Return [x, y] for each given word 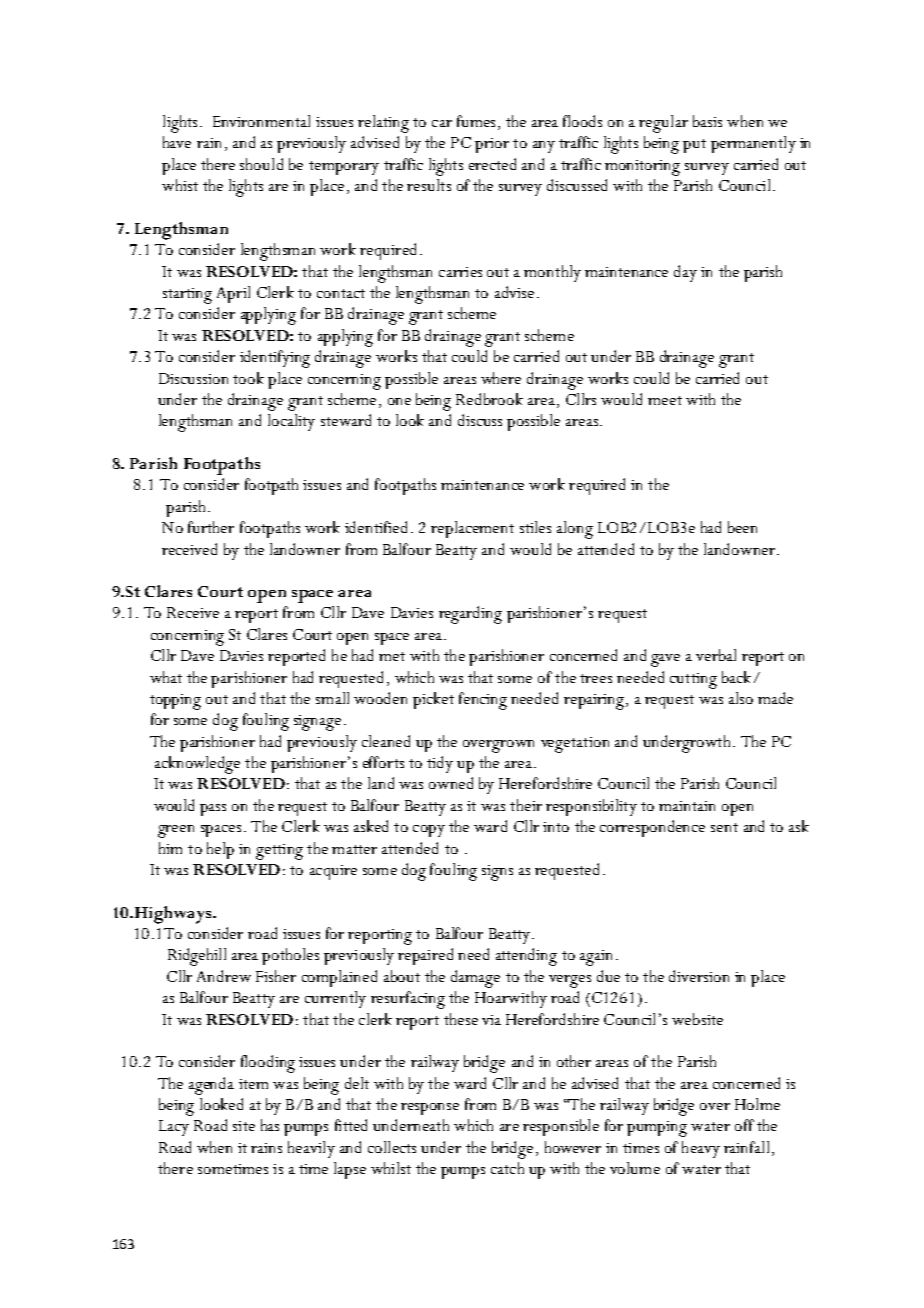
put [694, 146]
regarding [470, 615]
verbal [716, 655]
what [166, 677]
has [270, 1125]
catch [507, 1168]
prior [492, 145]
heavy [701, 1149]
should [261, 164]
